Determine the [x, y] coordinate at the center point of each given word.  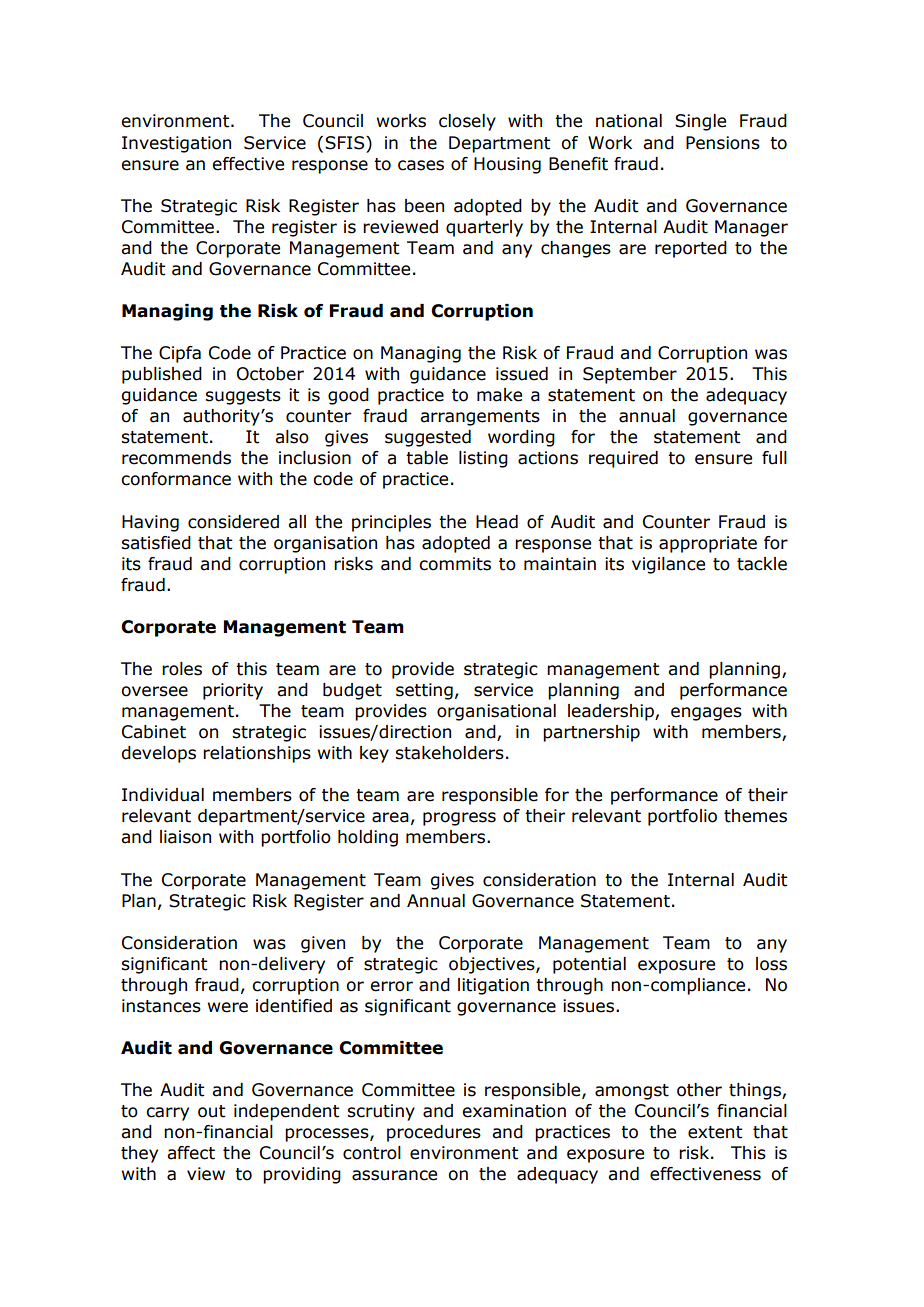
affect [191, 1153]
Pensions [723, 143]
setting [424, 691]
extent [715, 1132]
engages [706, 714]
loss [771, 964]
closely [467, 122]
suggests [243, 397]
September [630, 375]
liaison [185, 837]
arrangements [480, 418]
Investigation [176, 144]
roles [182, 669]
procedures [434, 1133]
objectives [493, 965]
